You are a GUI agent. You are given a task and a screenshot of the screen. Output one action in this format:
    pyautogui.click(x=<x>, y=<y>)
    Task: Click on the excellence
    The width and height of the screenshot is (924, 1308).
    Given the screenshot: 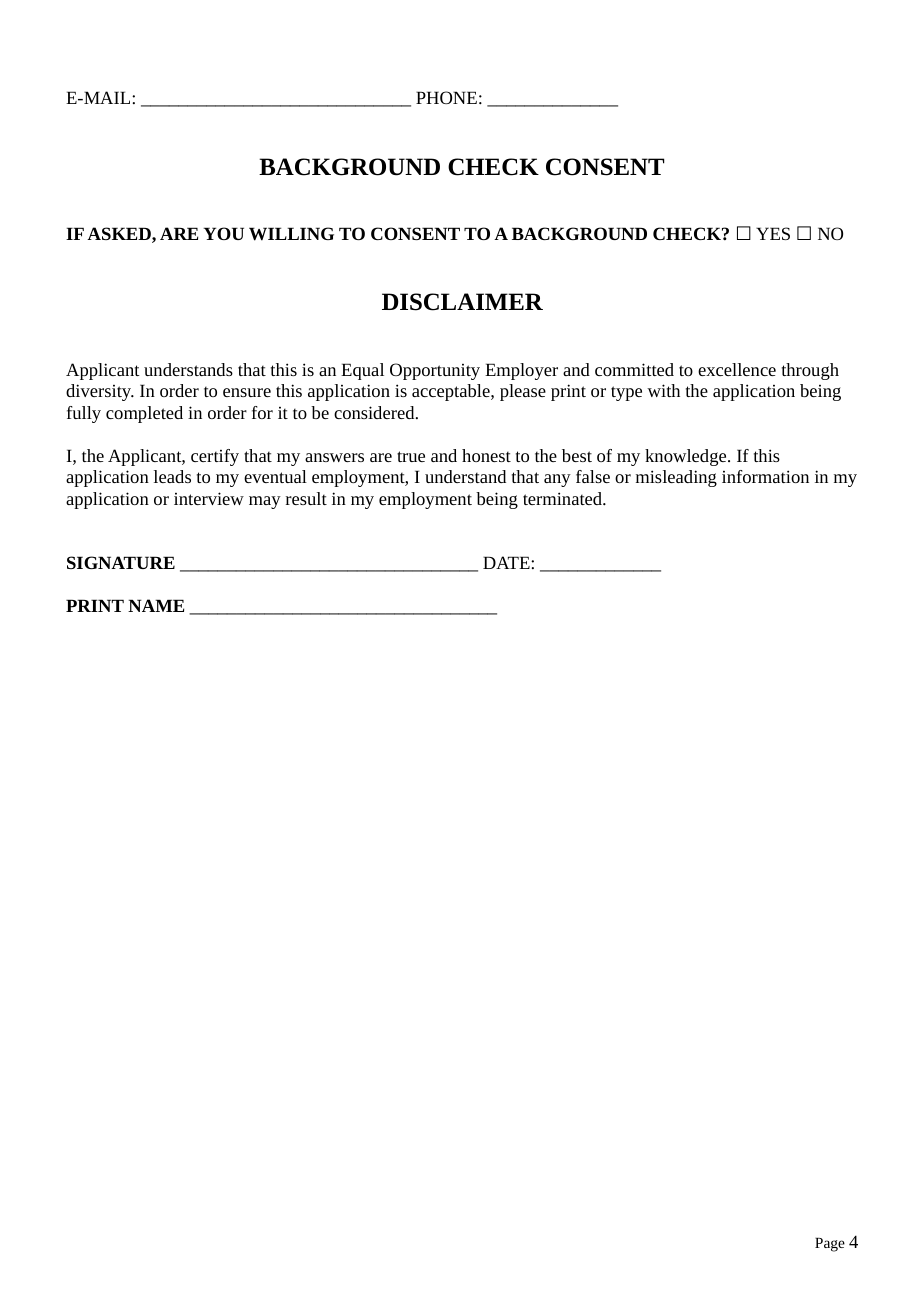 What is the action you would take?
    pyautogui.click(x=737, y=369)
